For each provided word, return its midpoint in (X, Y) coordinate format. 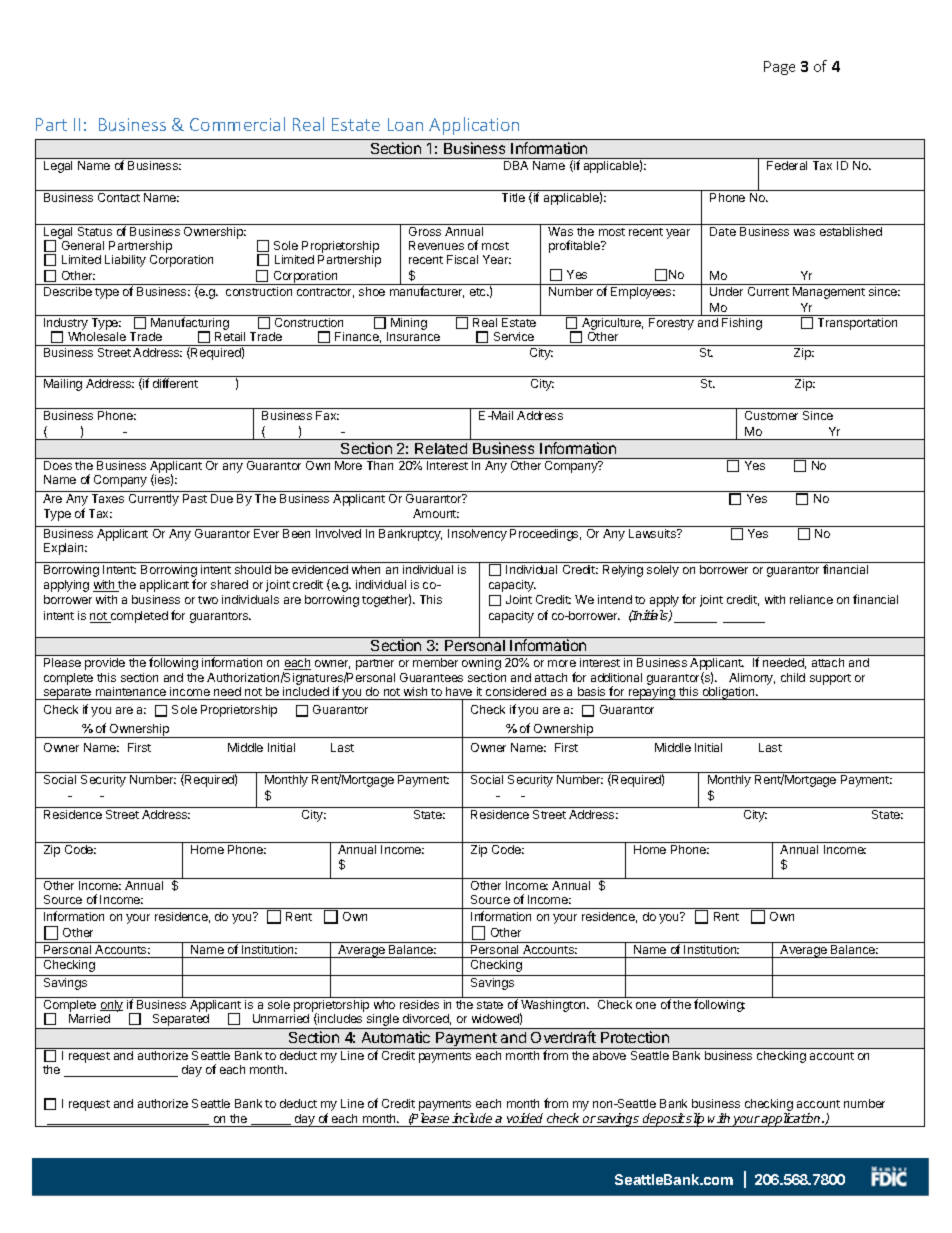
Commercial (237, 124)
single (383, 1021)
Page (779, 68)
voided (525, 1118)
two (208, 600)
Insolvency (477, 535)
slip (696, 1120)
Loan (405, 124)
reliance (811, 599)
